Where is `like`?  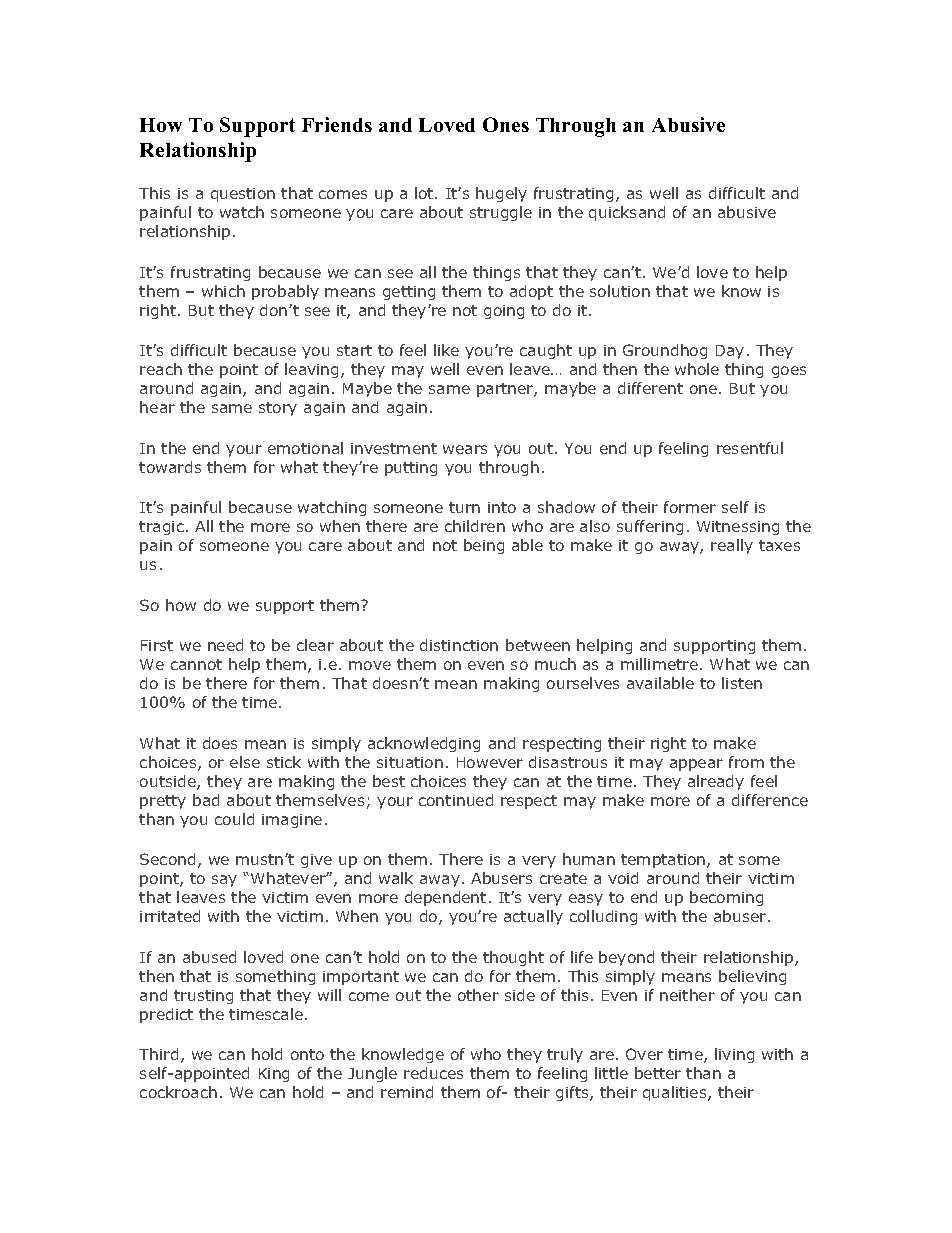 like is located at coordinates (446, 350).
